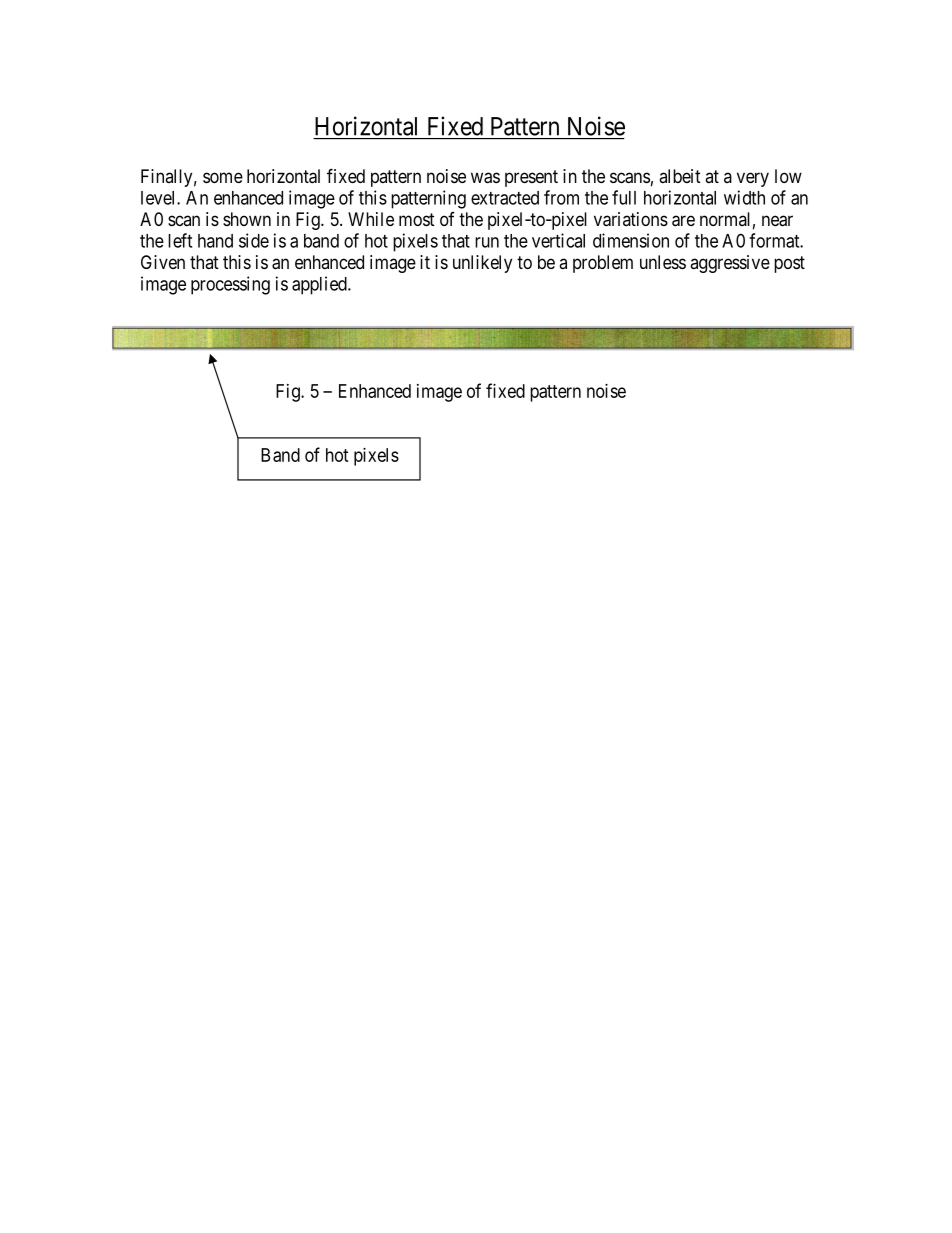 This screenshot has height=1233, width=952. Describe the element at coordinates (223, 177) in the screenshot. I see `some` at that location.
